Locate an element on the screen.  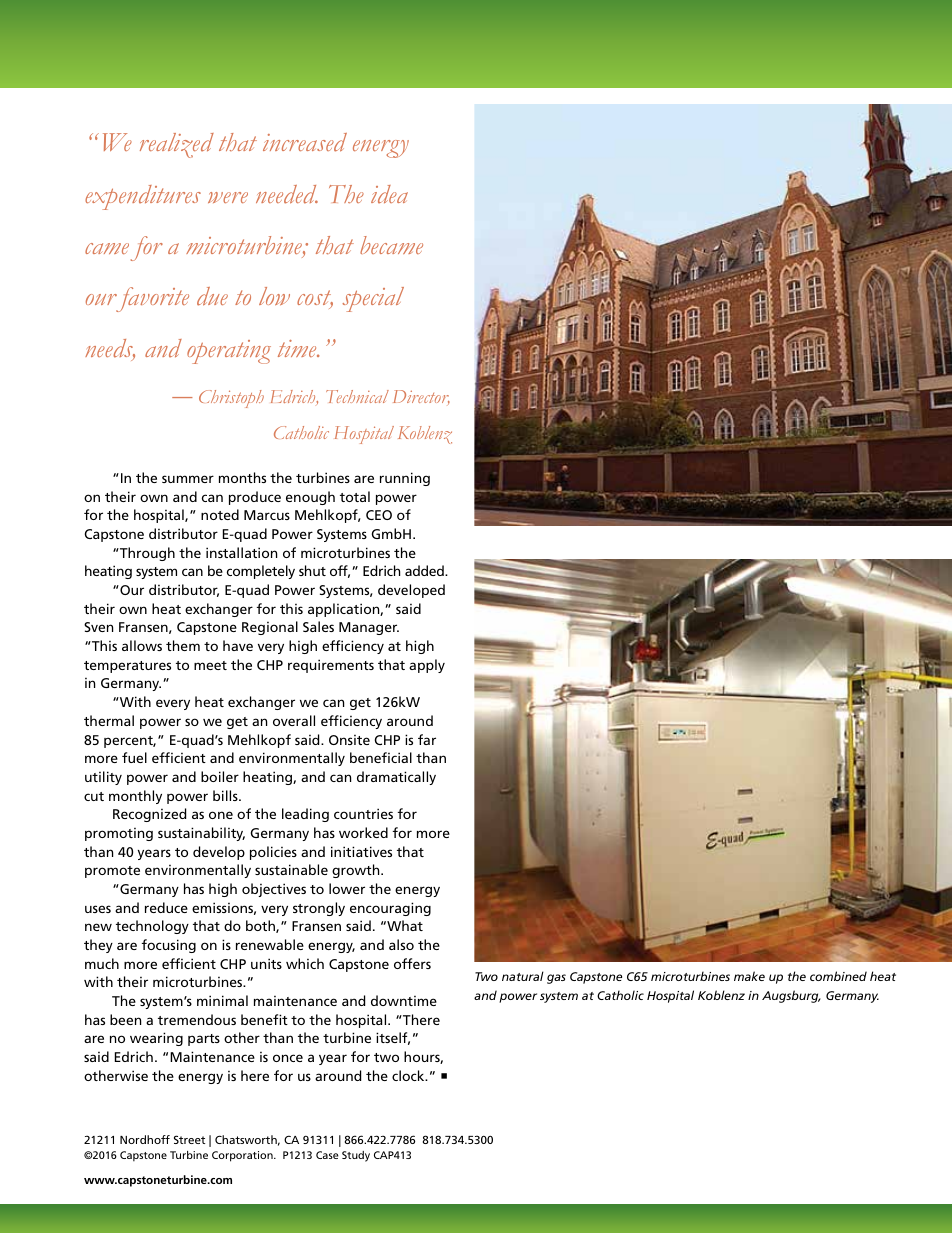
Director is located at coordinates (421, 397).
